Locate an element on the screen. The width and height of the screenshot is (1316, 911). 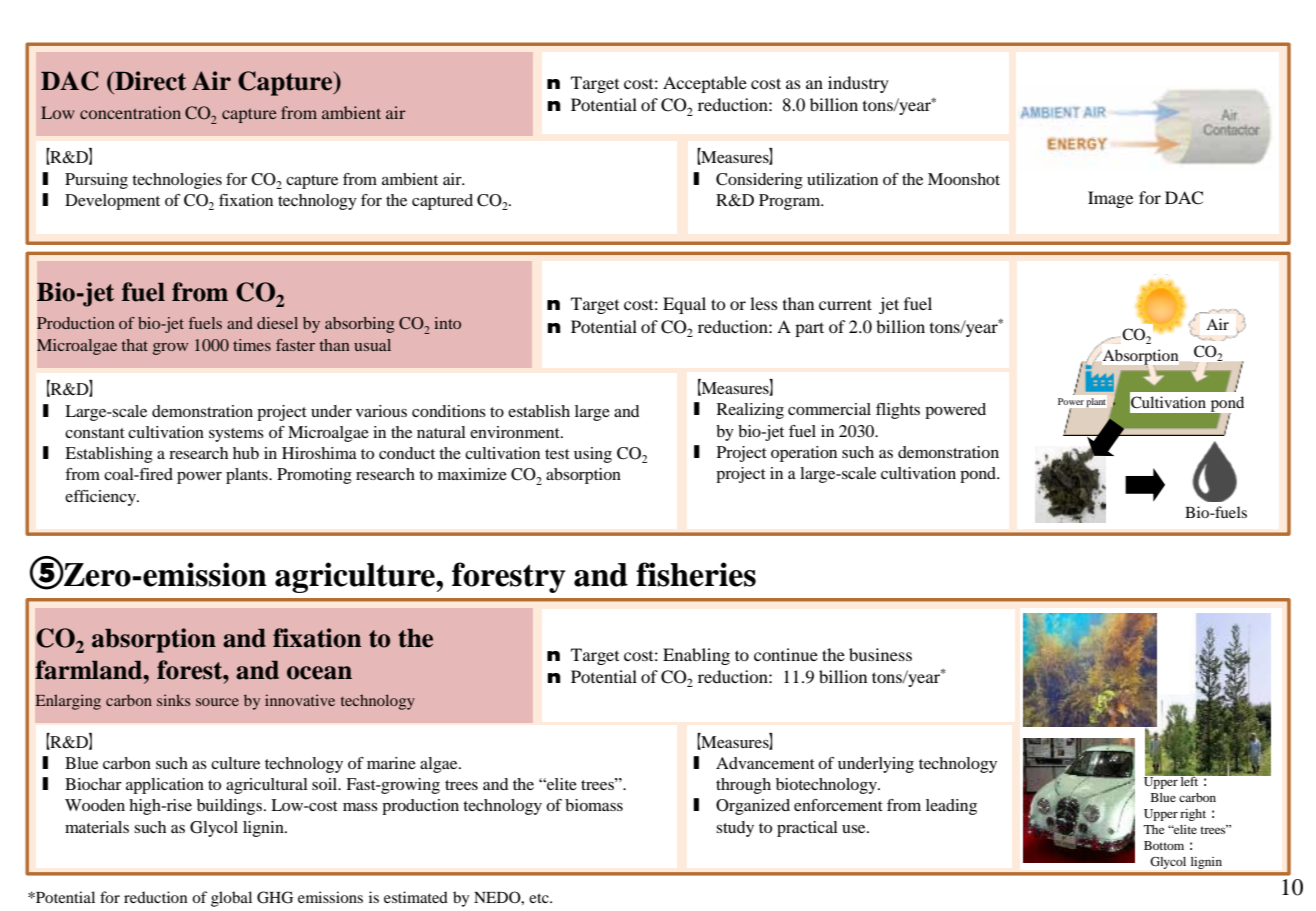
diesel is located at coordinates (277, 323).
